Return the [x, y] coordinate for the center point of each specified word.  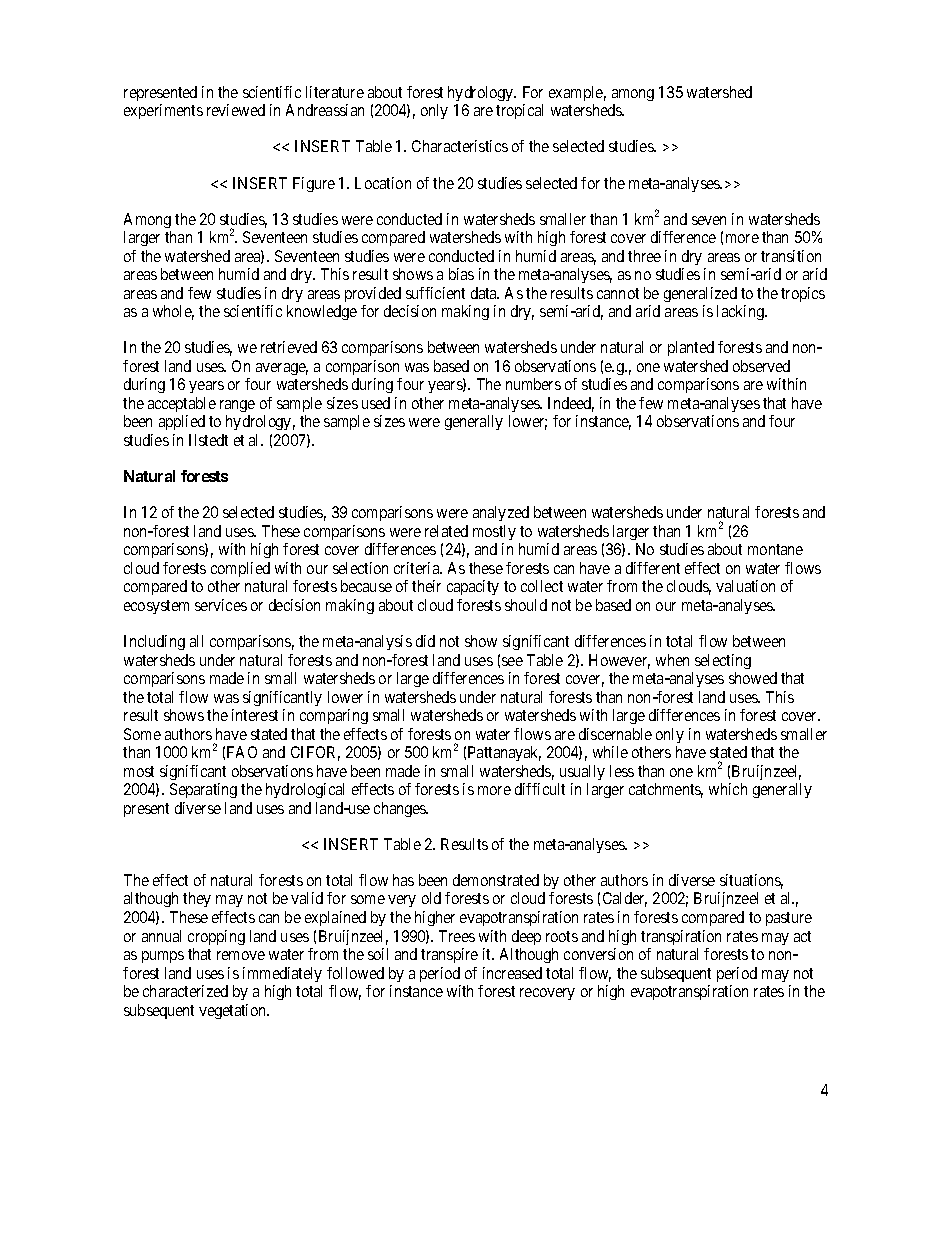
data [485, 293]
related [446, 531]
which [728, 789]
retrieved [289, 347]
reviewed [236, 110]
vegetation [233, 1011]
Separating [203, 790]
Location [383, 183]
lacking [741, 312]
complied [240, 569]
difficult [540, 789]
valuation [745, 586]
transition [791, 256]
